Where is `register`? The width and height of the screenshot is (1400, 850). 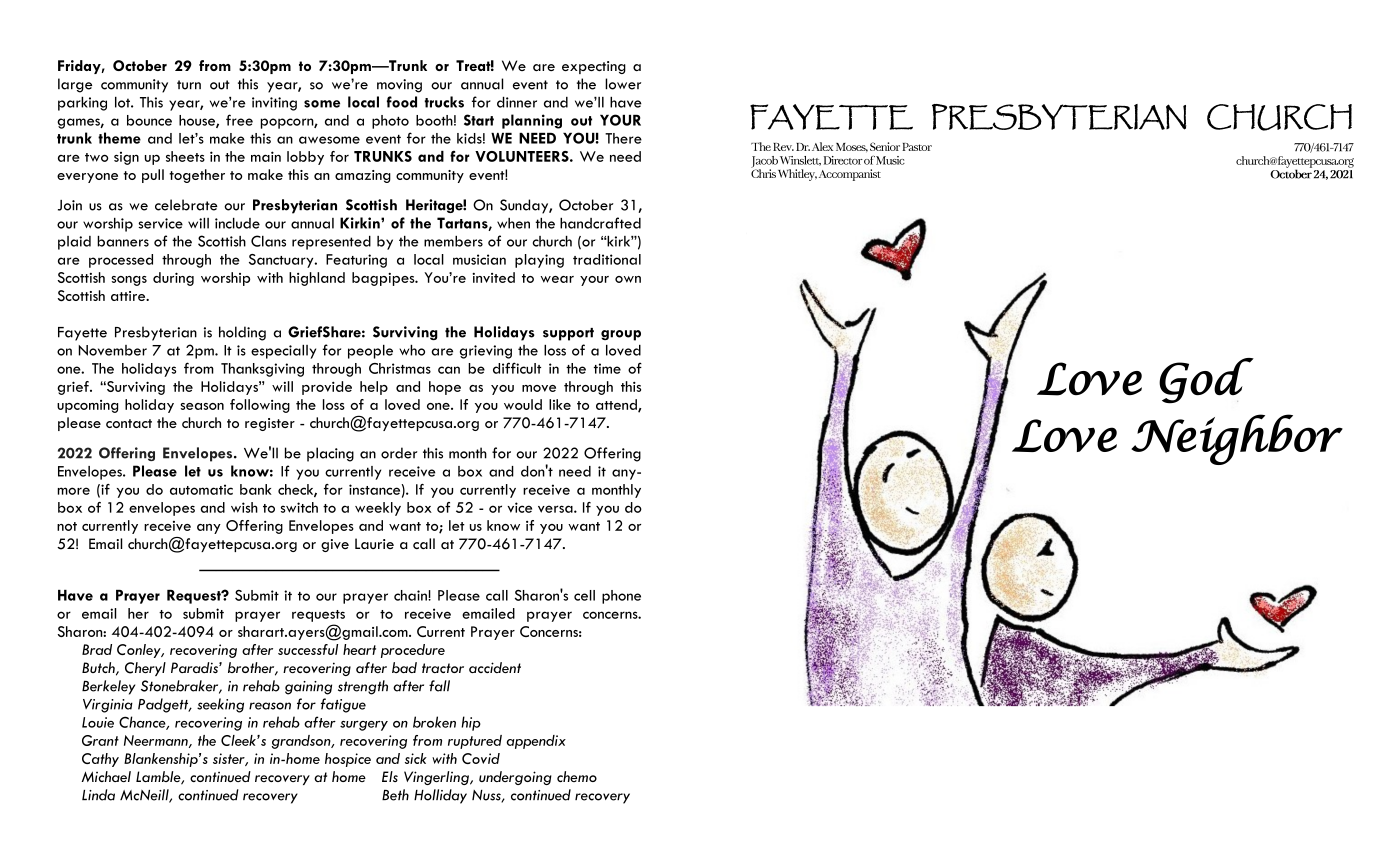
register is located at coordinates (270, 424).
